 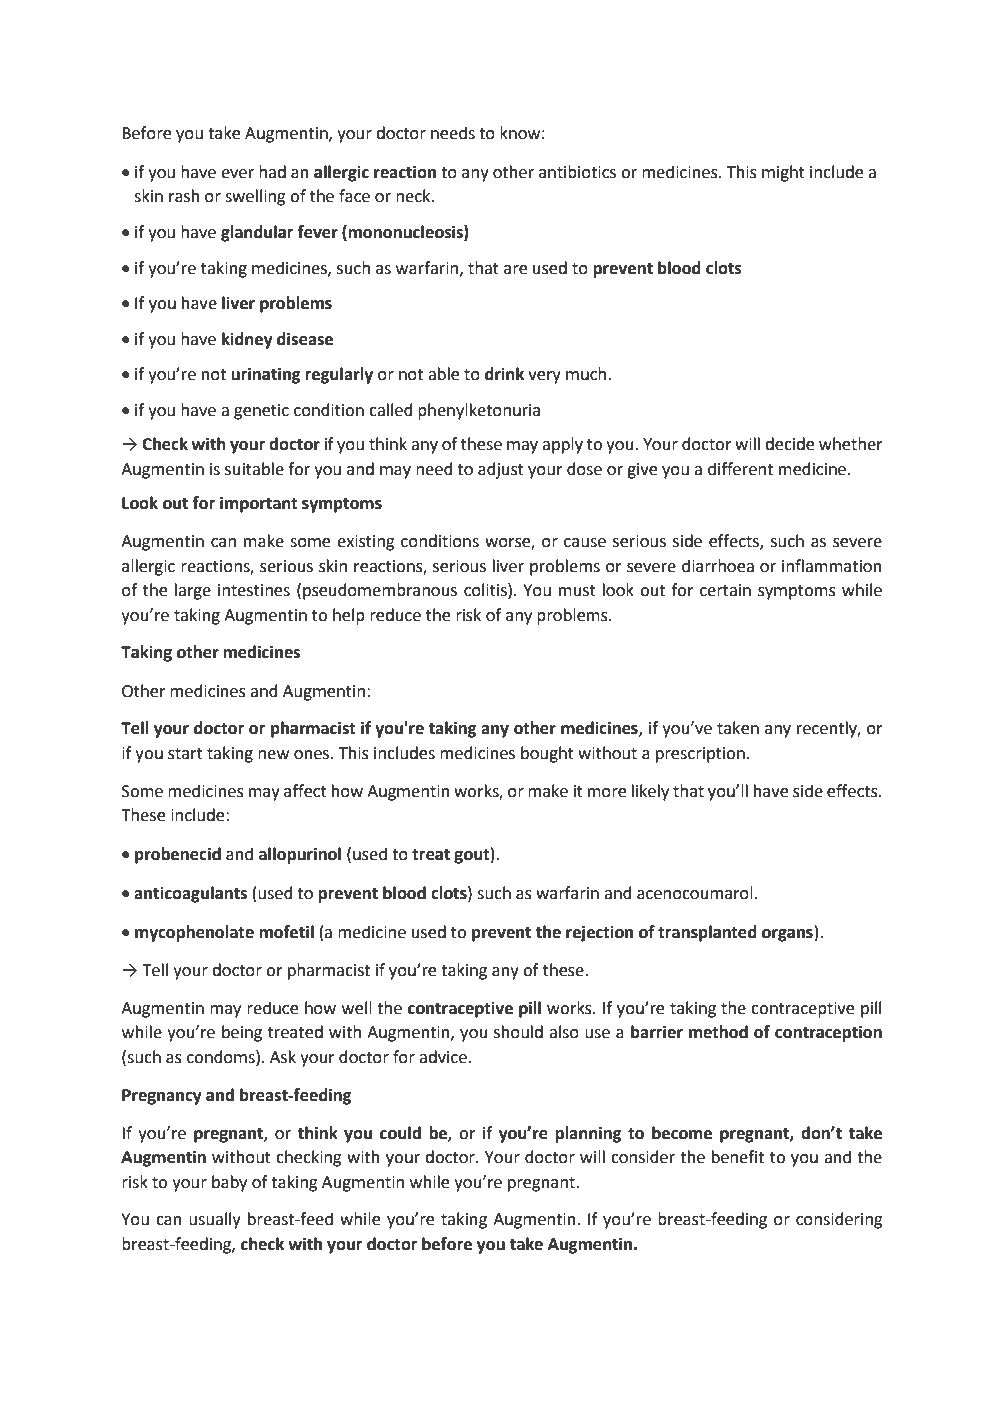 What do you see at coordinates (700, 755) in the document?
I see `prescription` at bounding box center [700, 755].
